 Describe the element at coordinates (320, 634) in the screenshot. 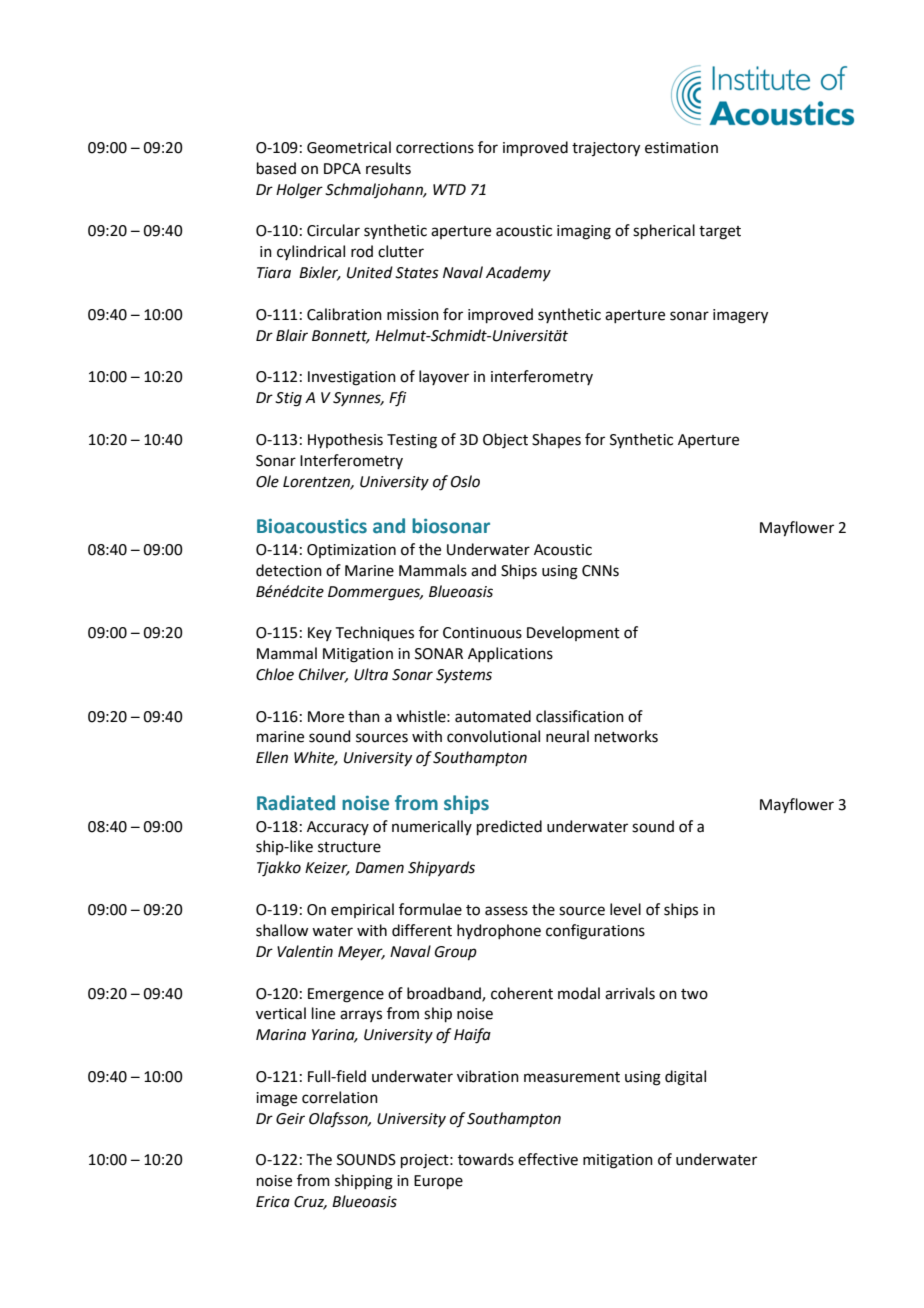

I see `Key` at that location.
